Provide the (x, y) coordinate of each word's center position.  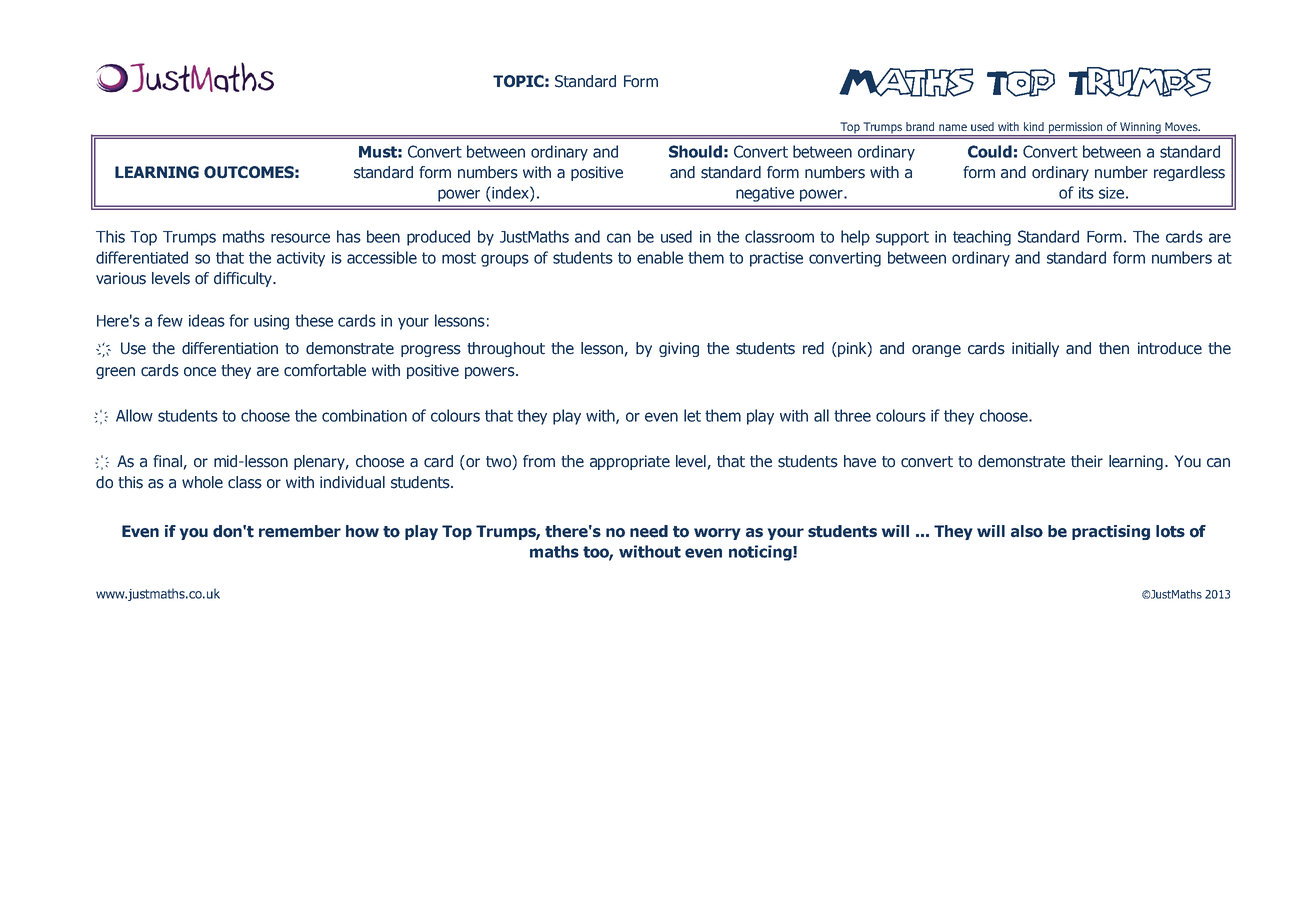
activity (301, 259)
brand (920, 126)
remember (300, 531)
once (200, 372)
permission (1075, 129)
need (649, 531)
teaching (982, 238)
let (692, 415)
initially (1035, 349)
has (349, 236)
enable (660, 257)
